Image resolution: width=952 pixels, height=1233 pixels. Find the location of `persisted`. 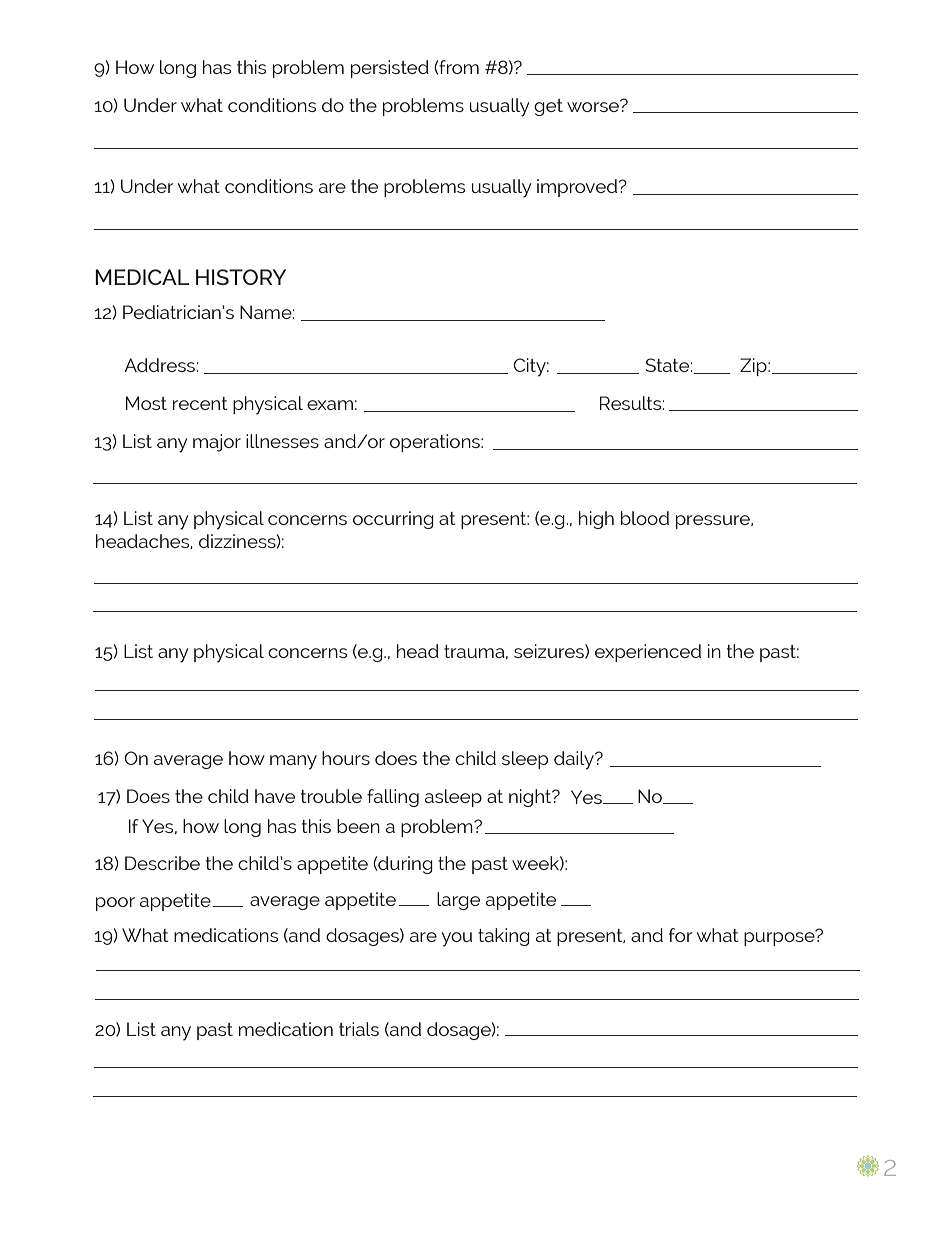

persisted is located at coordinates (390, 69).
